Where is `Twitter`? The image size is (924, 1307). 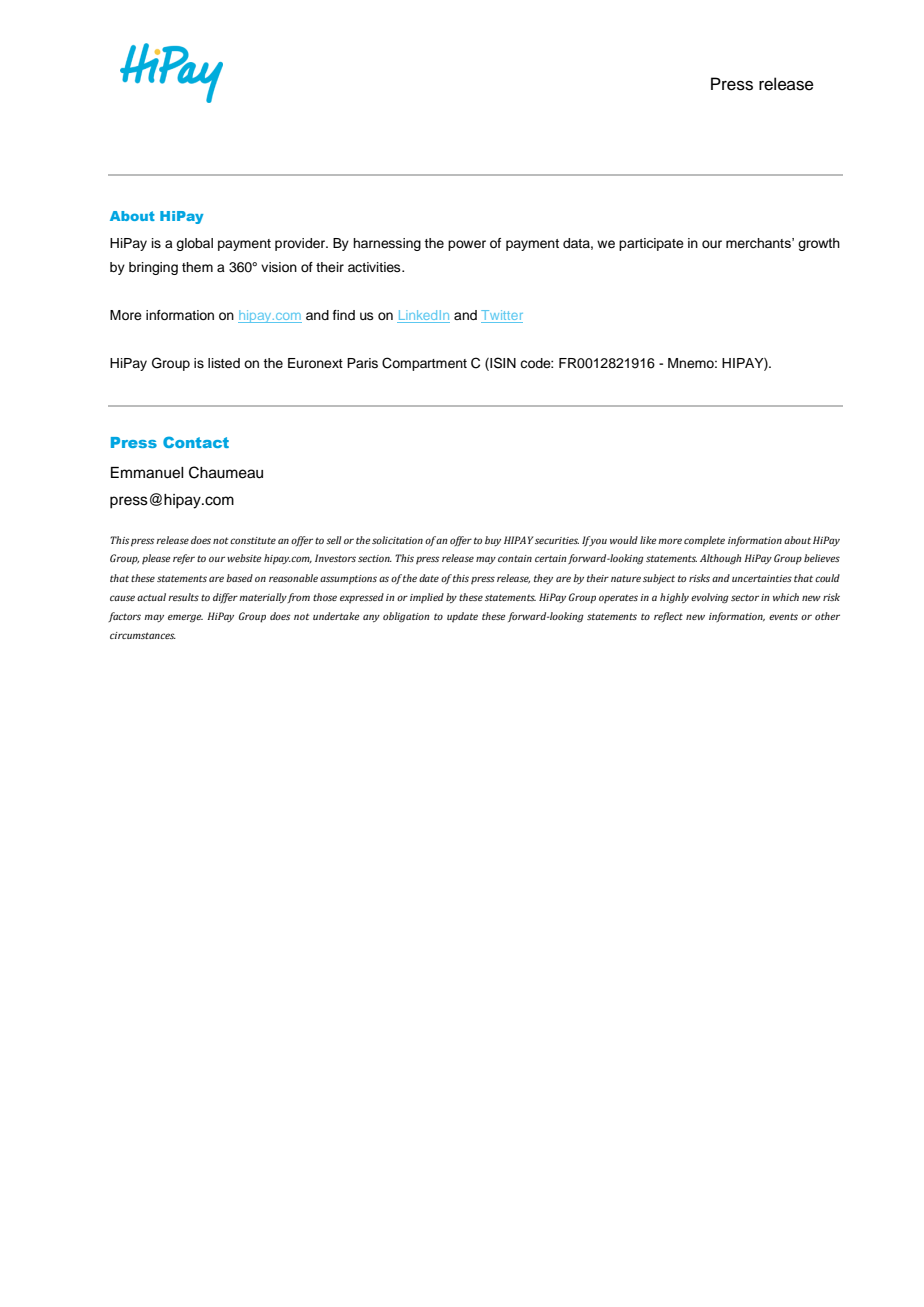
Twitter is located at coordinates (502, 316).
